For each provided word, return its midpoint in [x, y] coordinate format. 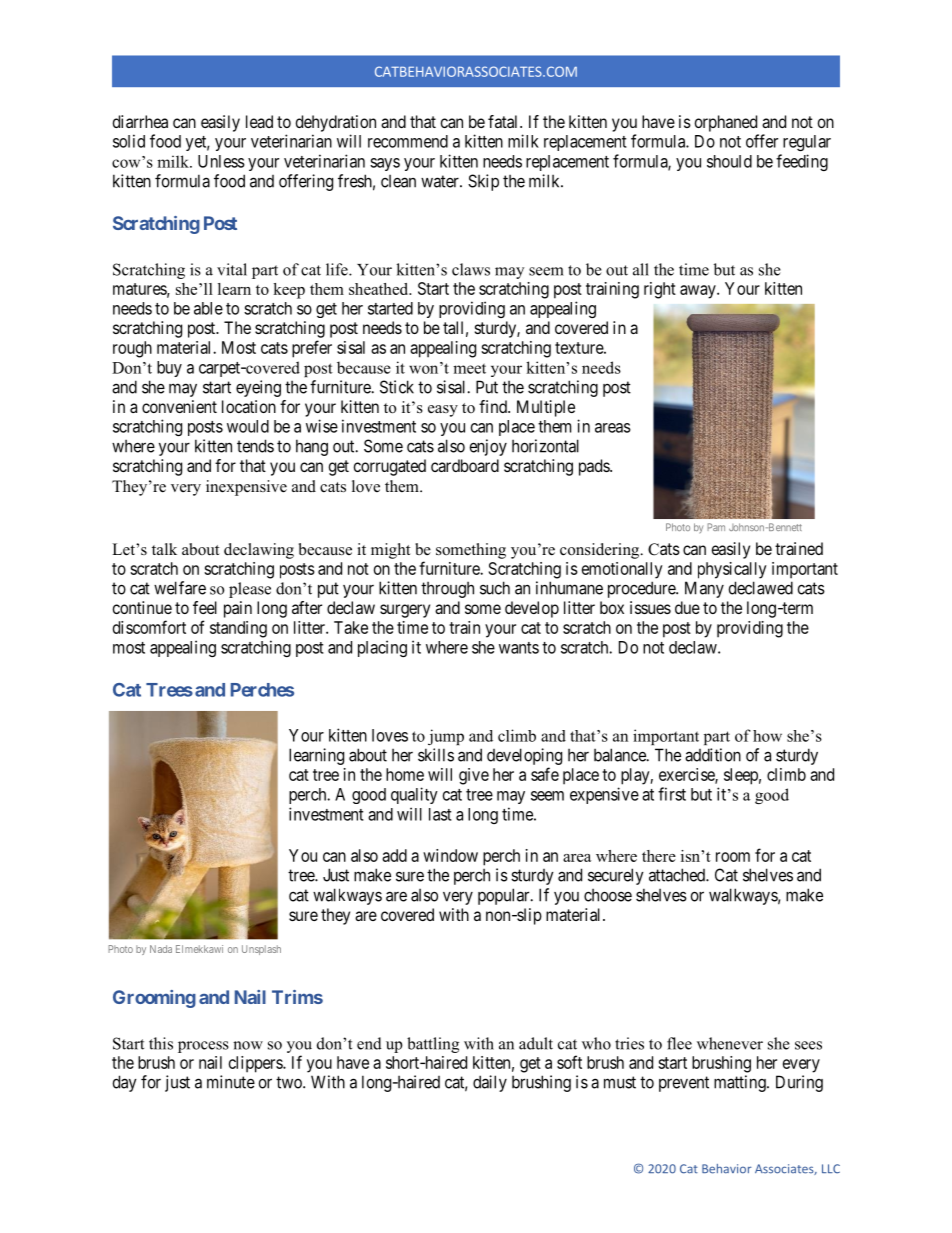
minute [231, 1082]
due [687, 607]
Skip [483, 182]
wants [519, 648]
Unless [221, 161]
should [729, 161]
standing [238, 629]
